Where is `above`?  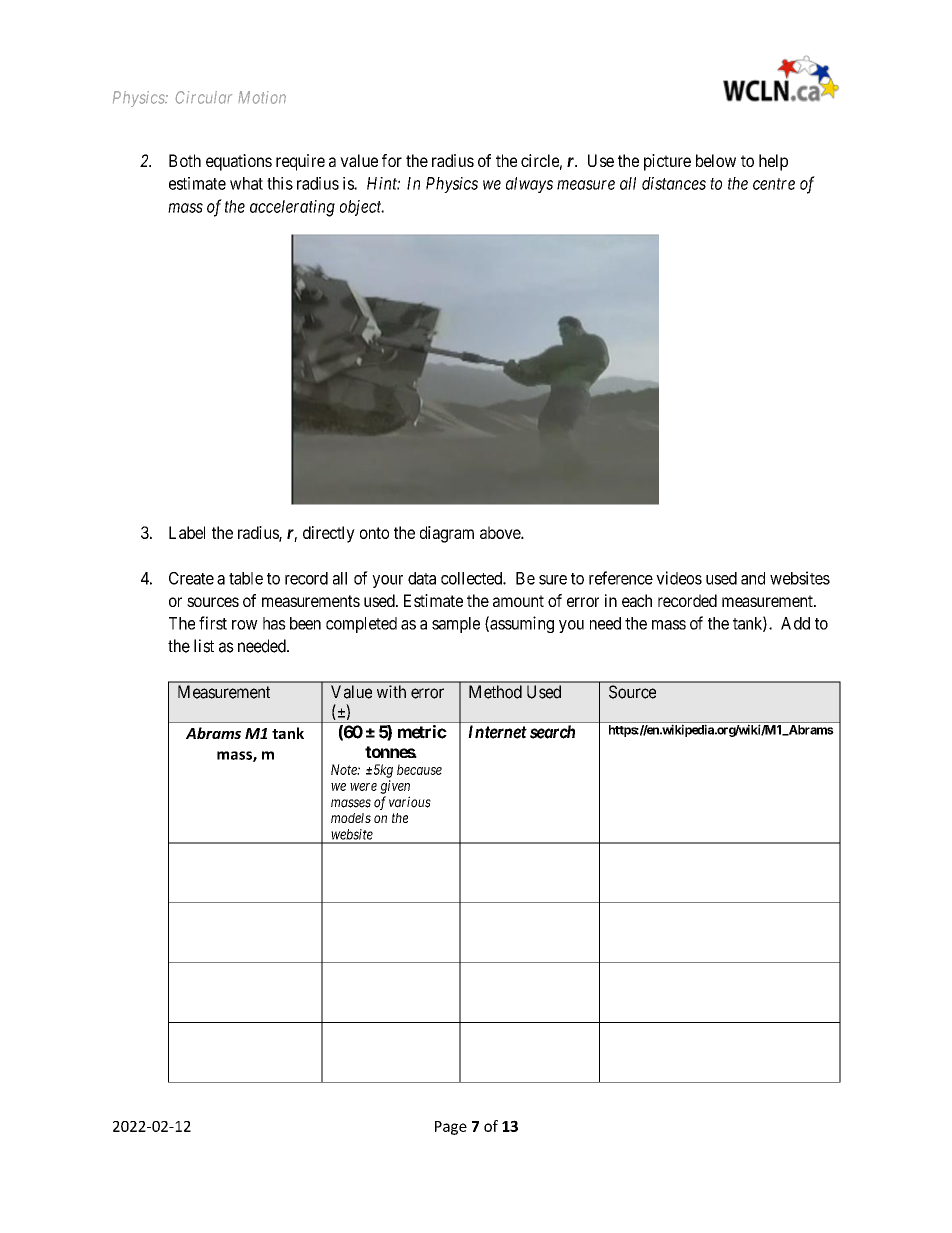
above is located at coordinates (501, 532).
